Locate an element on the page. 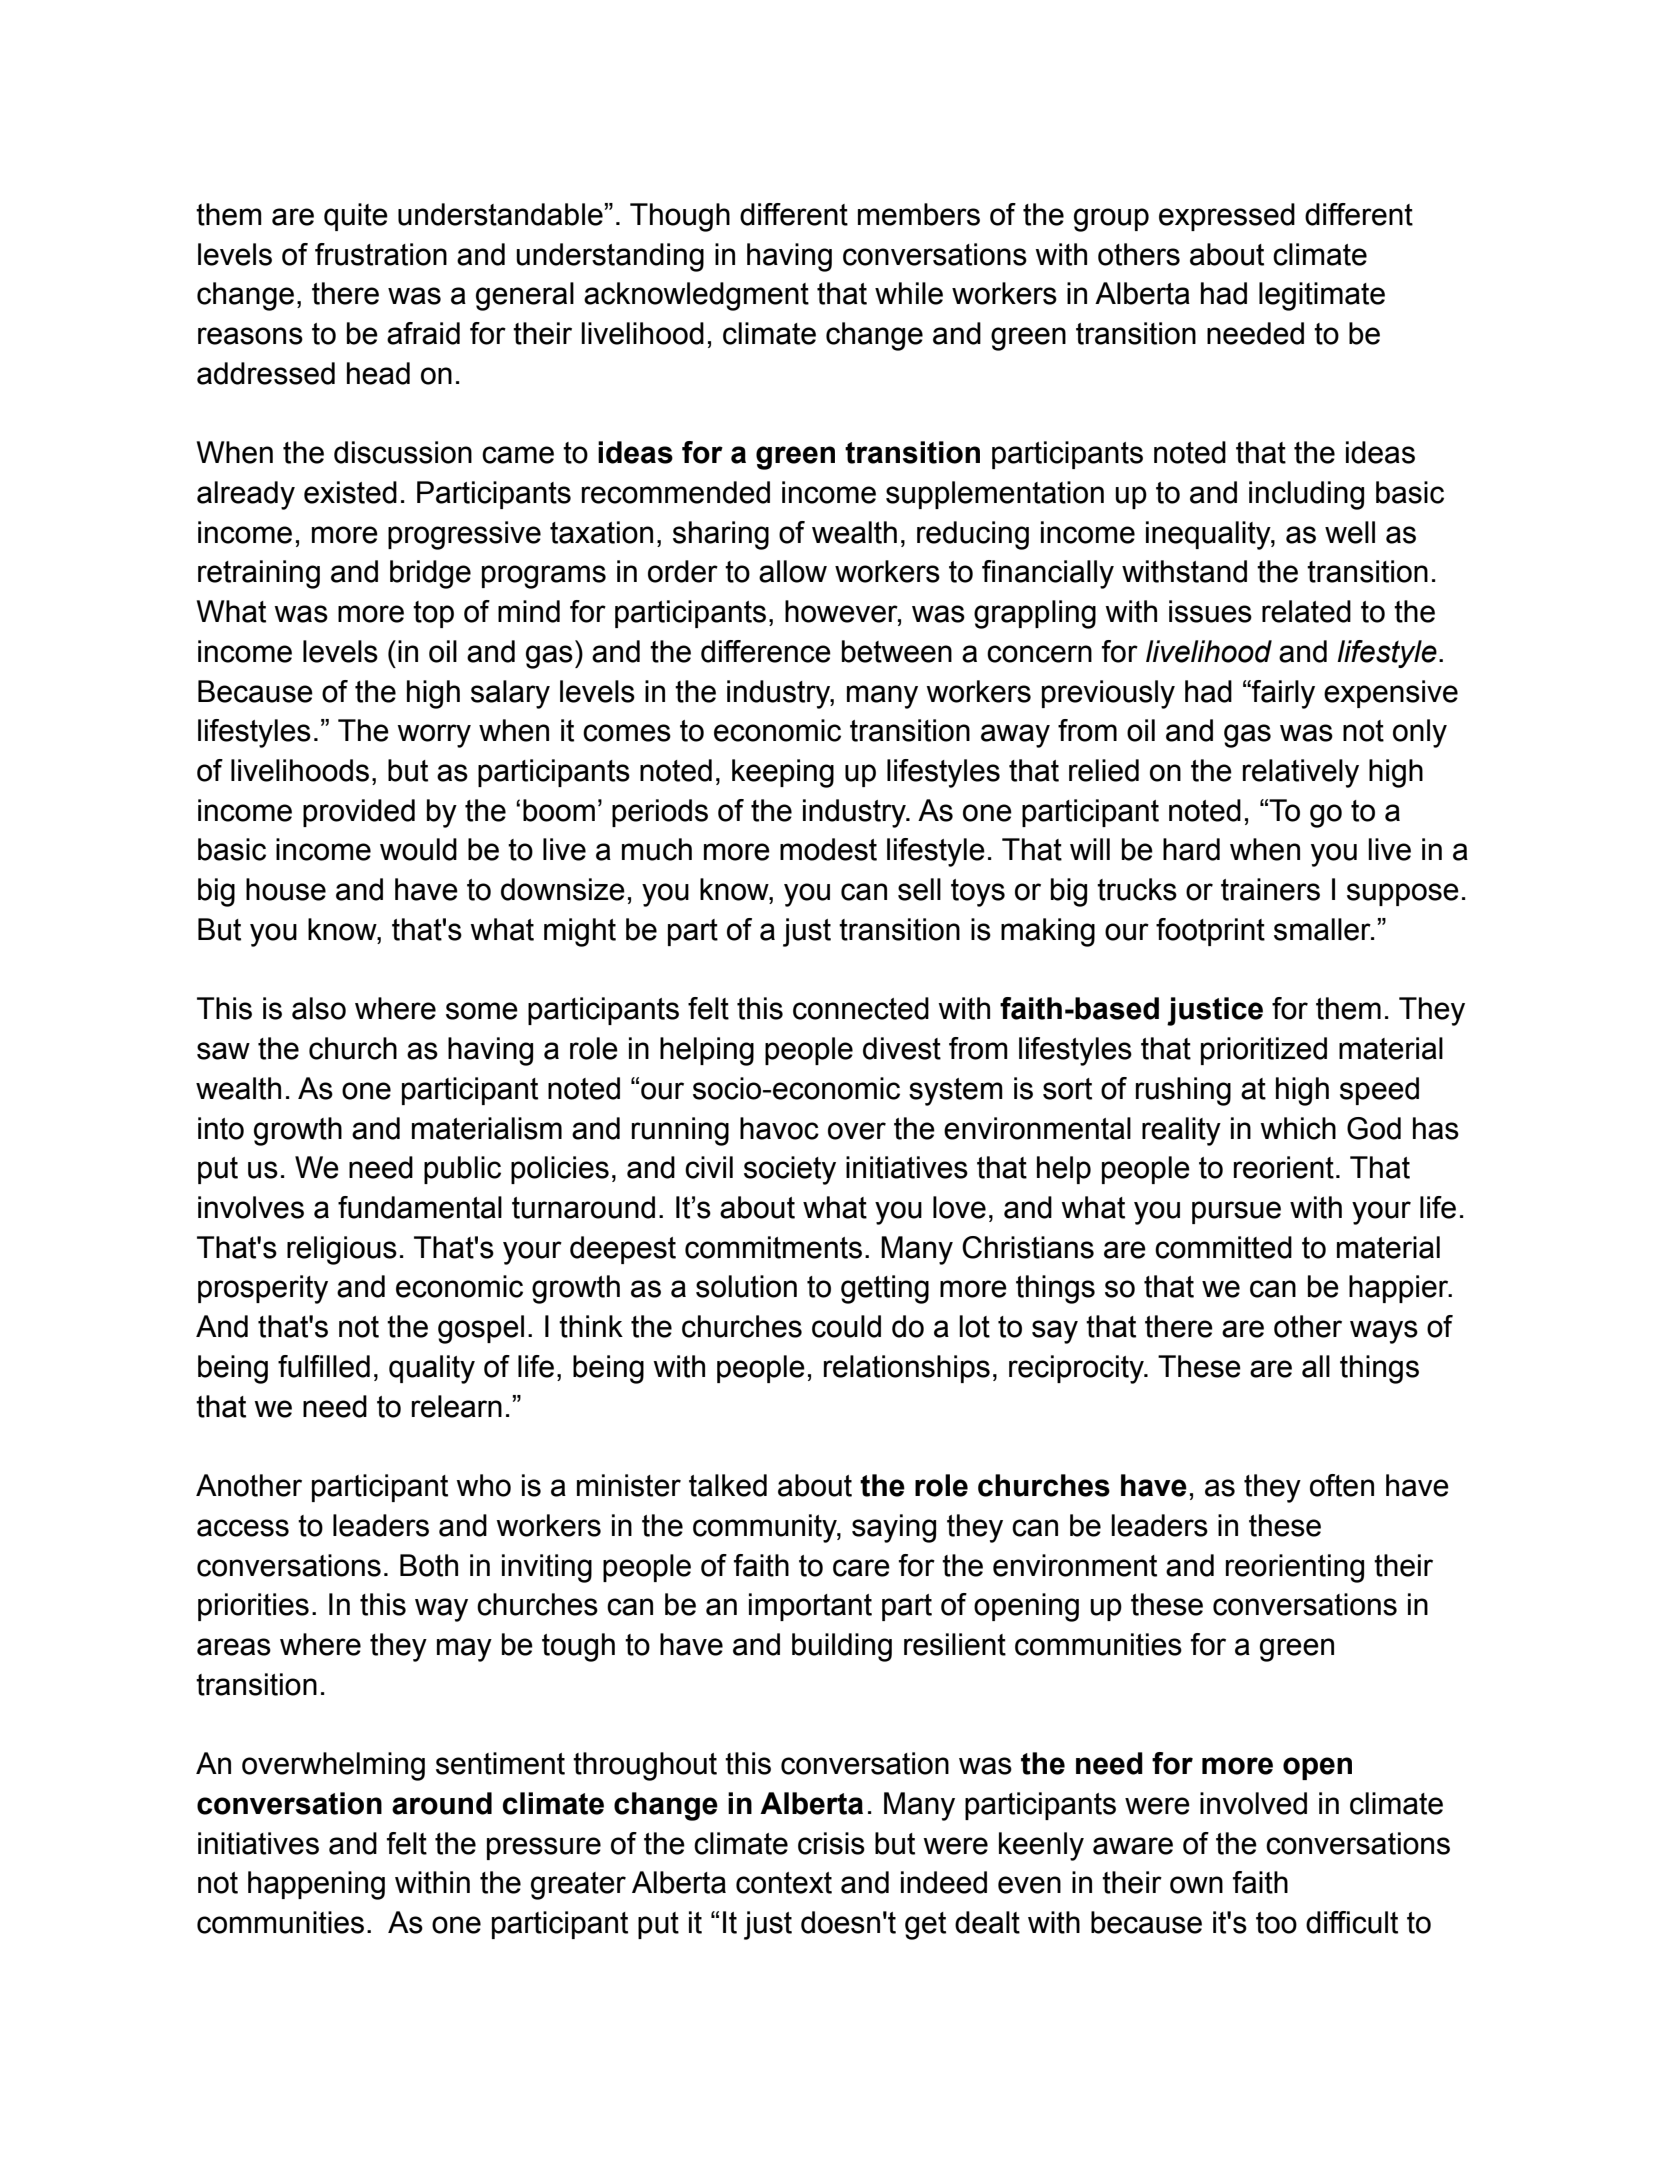  legitimate is located at coordinates (1322, 296).
